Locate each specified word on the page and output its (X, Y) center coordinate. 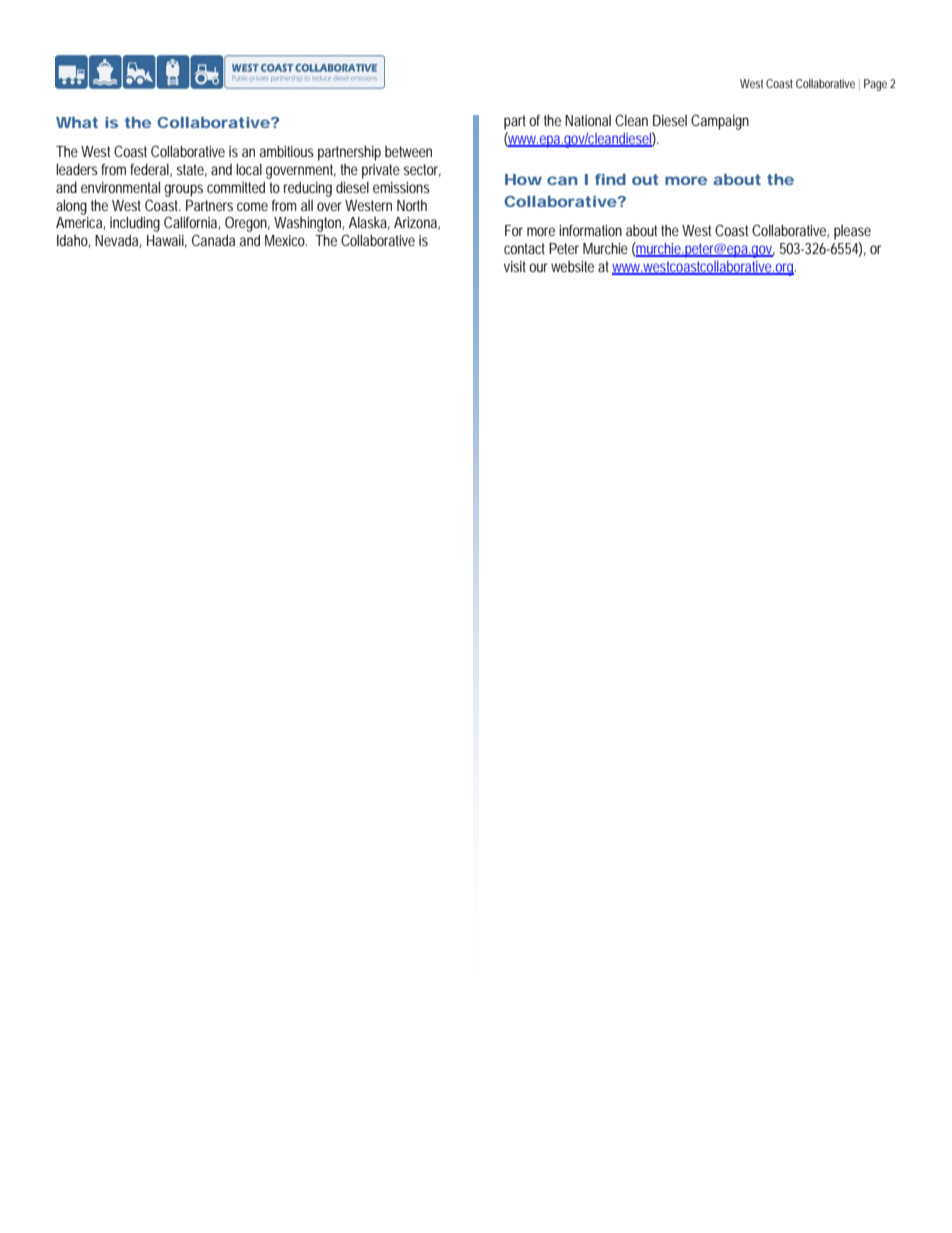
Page (875, 85)
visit (517, 266)
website (572, 266)
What (77, 122)
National (588, 120)
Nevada (118, 241)
